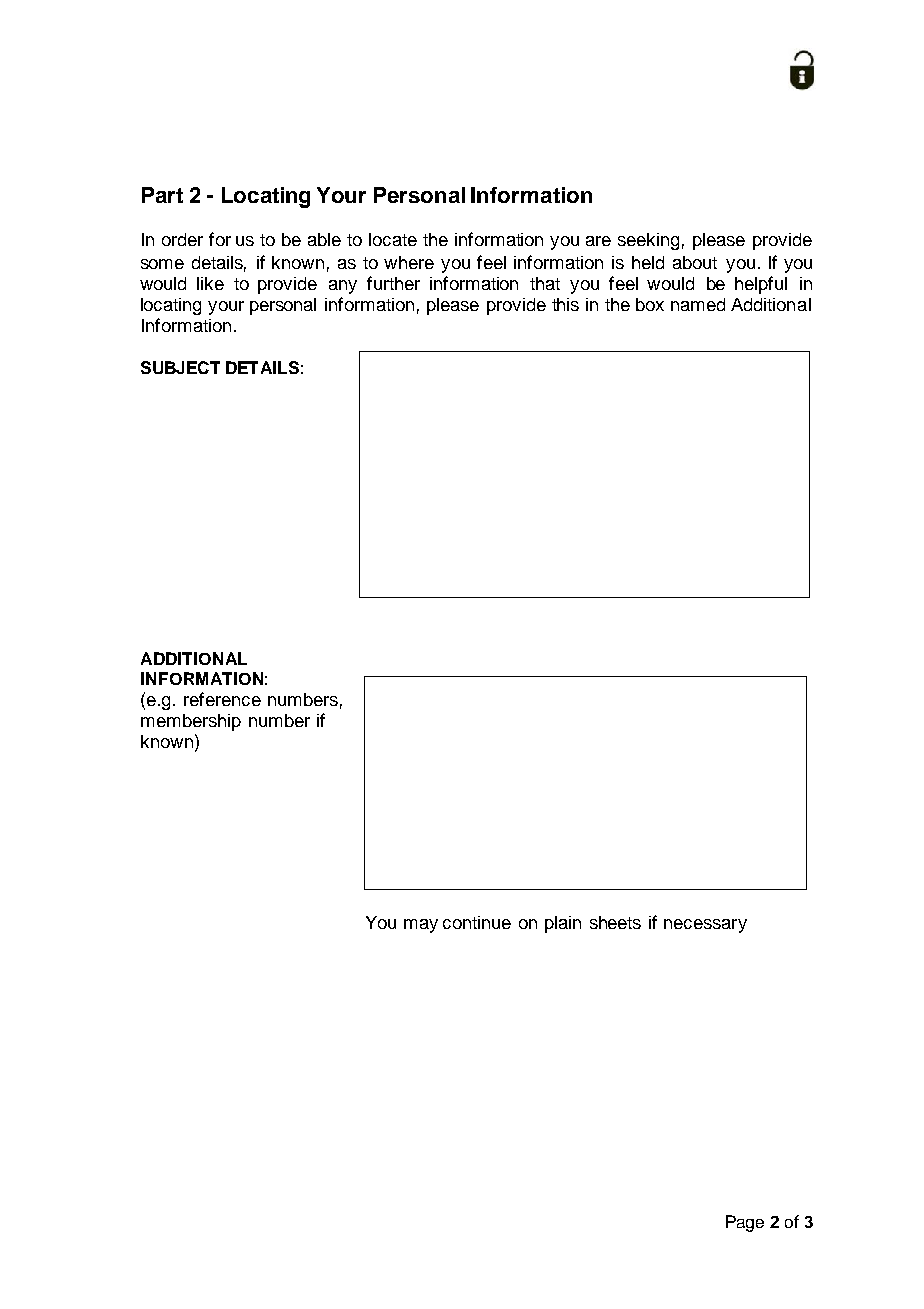  Describe the element at coordinates (222, 699) in the page. I see `reference` at that location.
